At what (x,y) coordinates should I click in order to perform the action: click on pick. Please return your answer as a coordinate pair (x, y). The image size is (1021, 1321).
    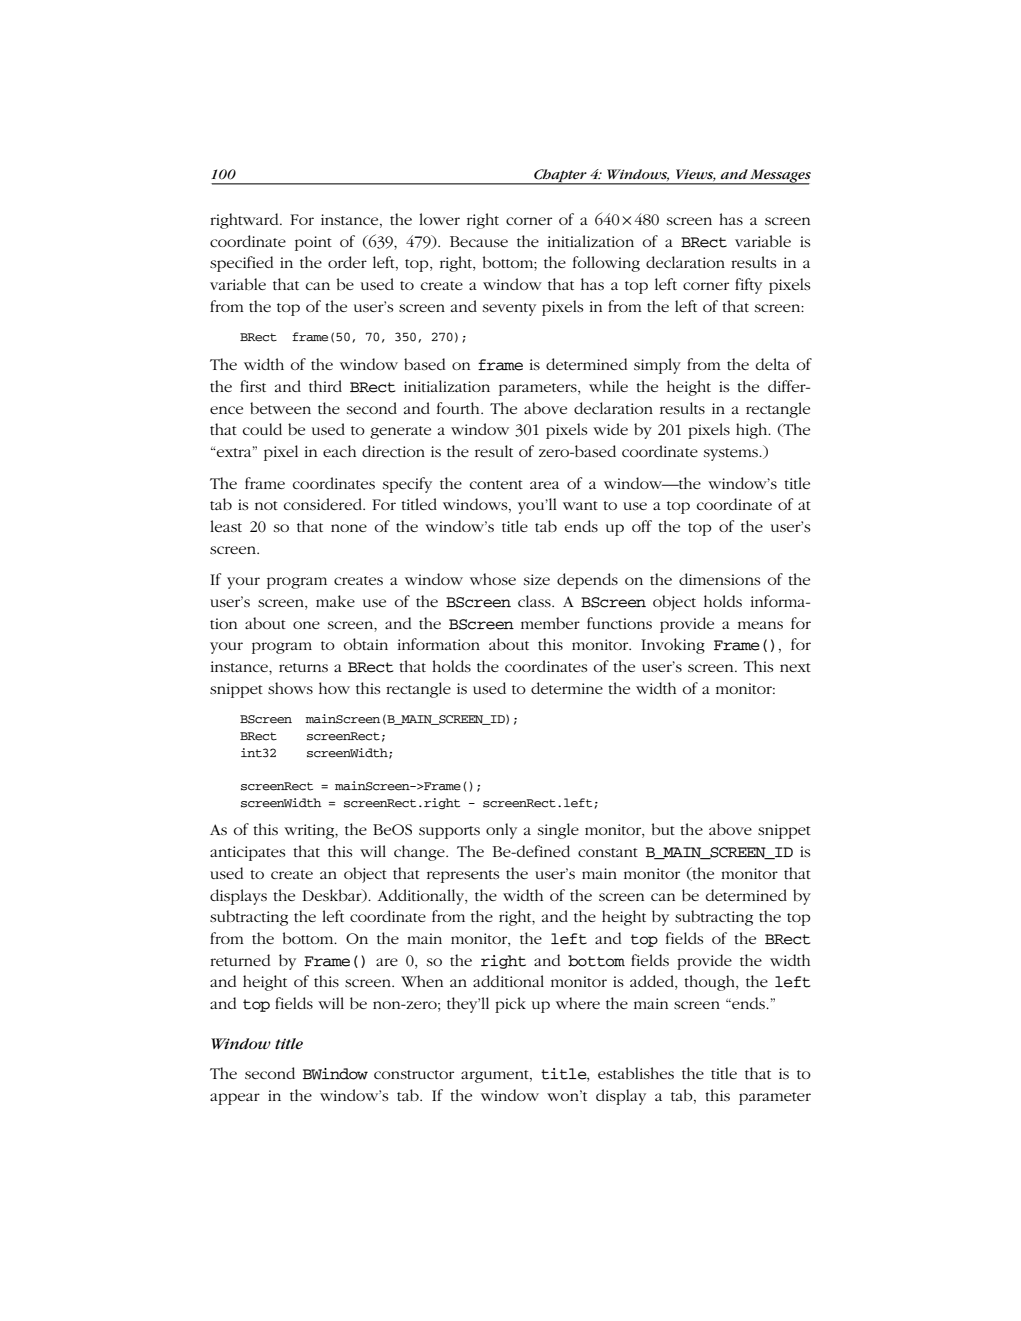
    Looking at the image, I should click on (510, 1005).
